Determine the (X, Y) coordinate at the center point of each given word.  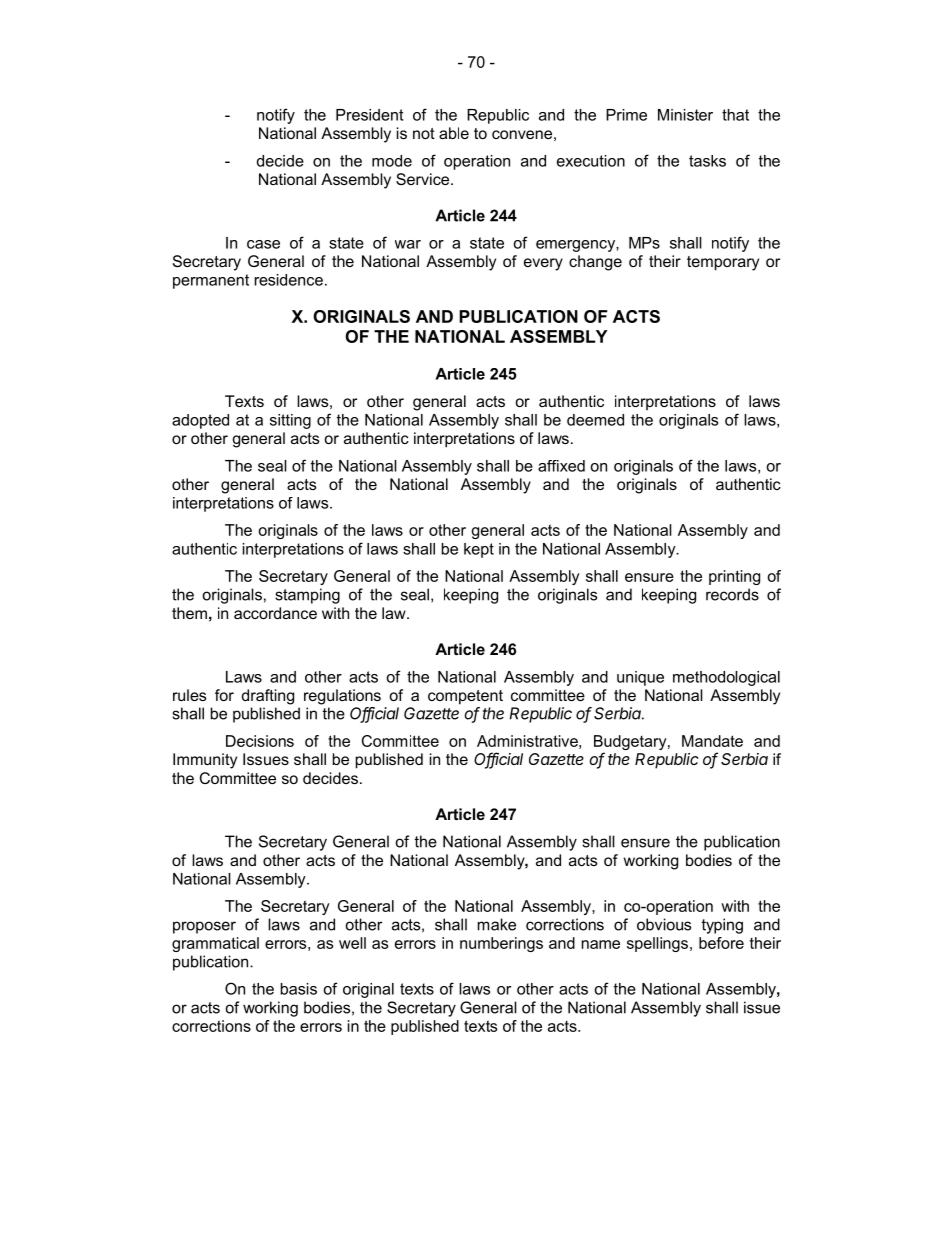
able (454, 133)
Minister (685, 115)
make (497, 924)
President (369, 115)
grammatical (215, 944)
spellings (659, 944)
